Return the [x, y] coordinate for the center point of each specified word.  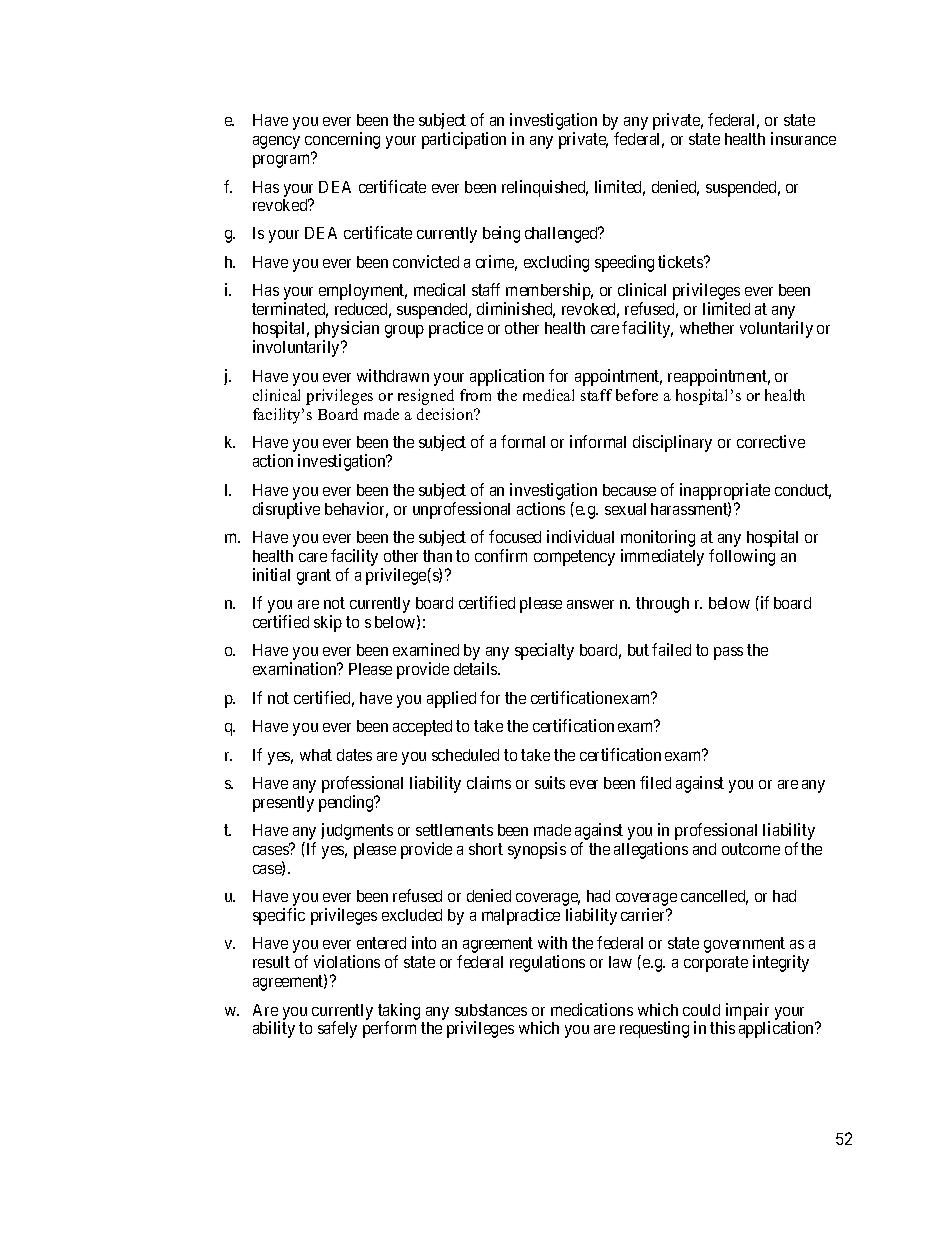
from [475, 395]
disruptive [286, 510]
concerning [342, 142]
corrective [771, 441]
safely [337, 1029]
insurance [803, 138]
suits [550, 782]
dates [354, 755]
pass [728, 653]
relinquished [545, 188]
